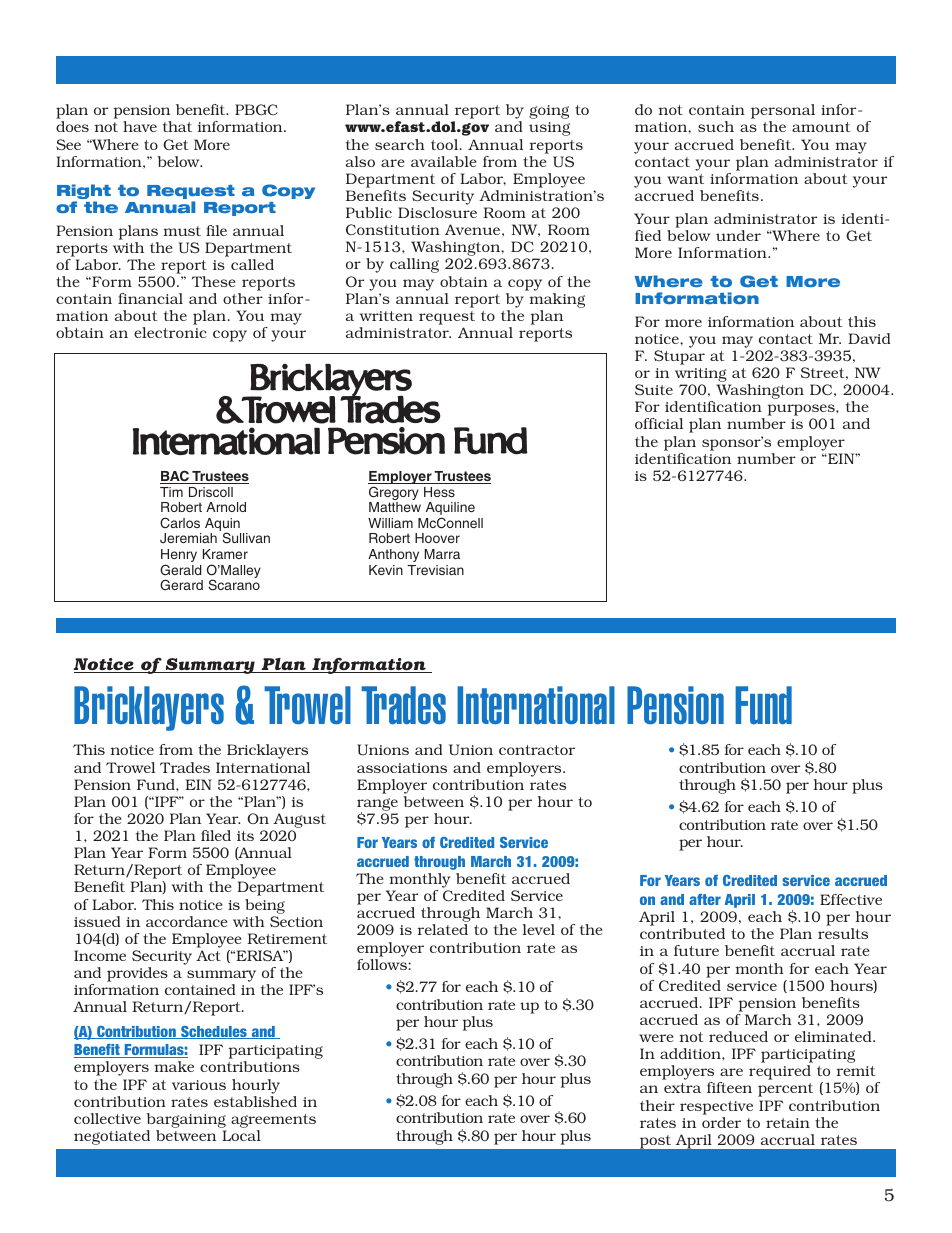  What do you see at coordinates (446, 144) in the document?
I see `tool` at bounding box center [446, 144].
